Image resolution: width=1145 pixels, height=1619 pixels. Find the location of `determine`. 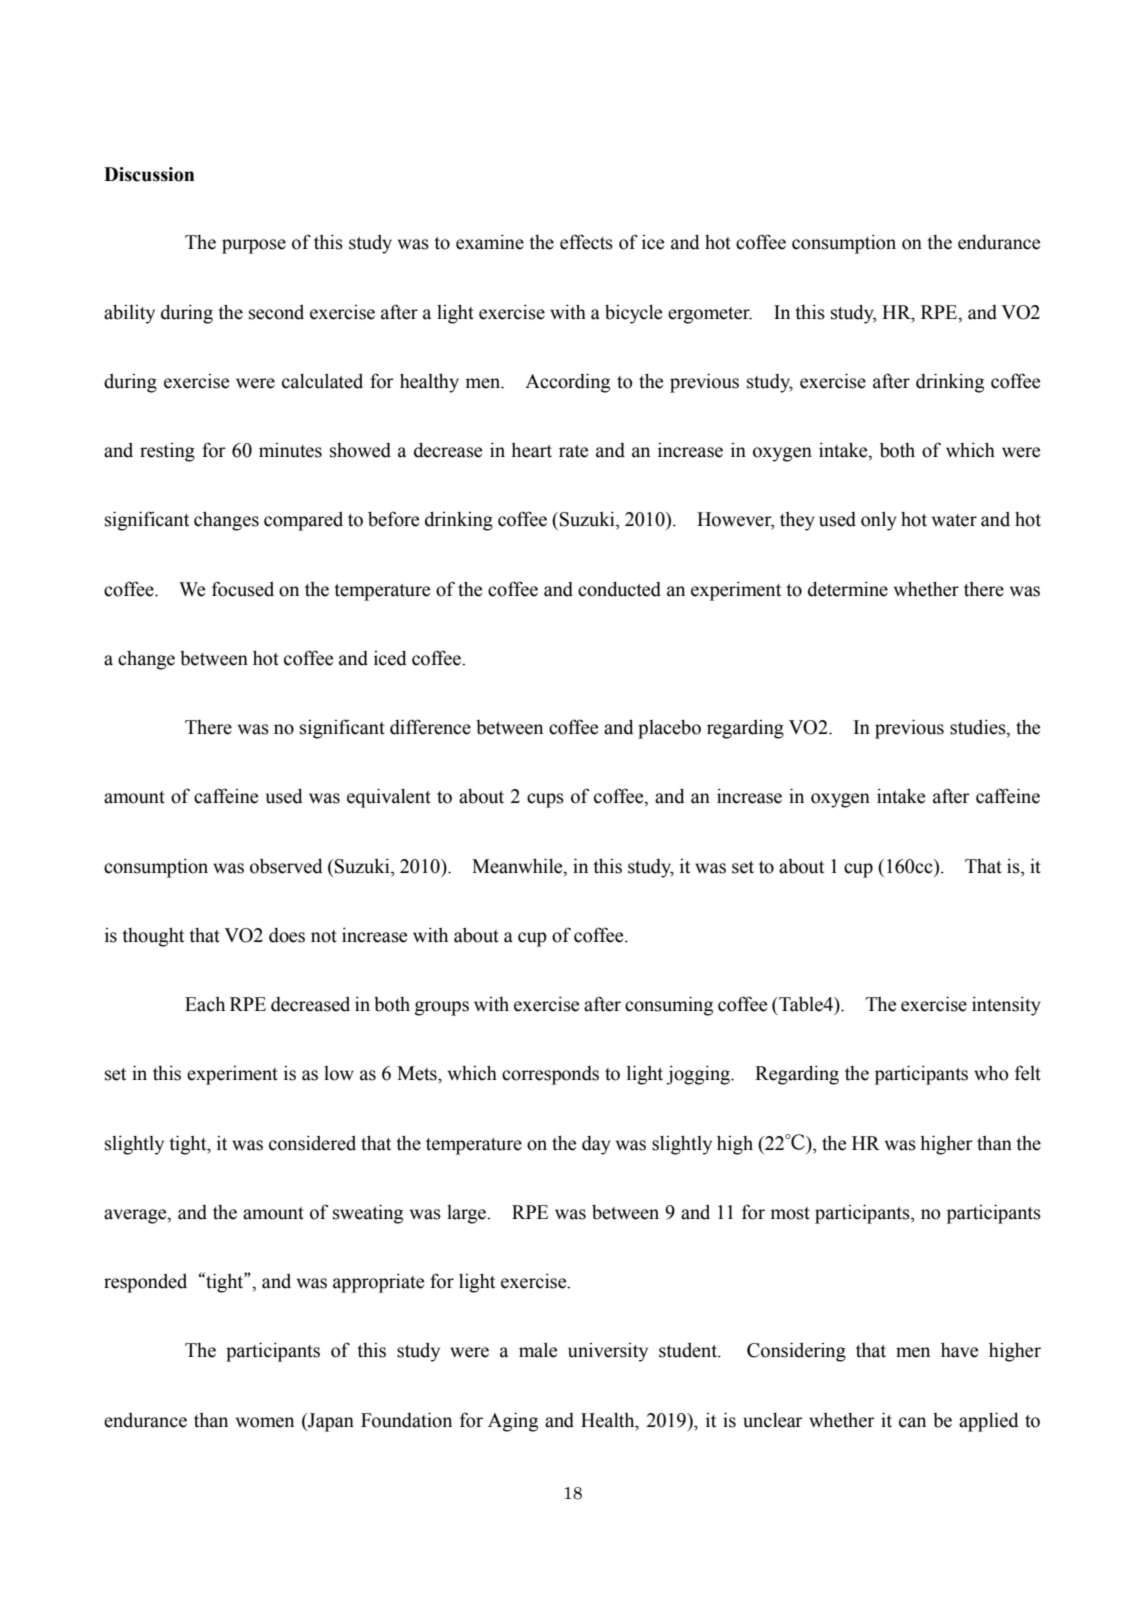

determine is located at coordinates (848, 589).
